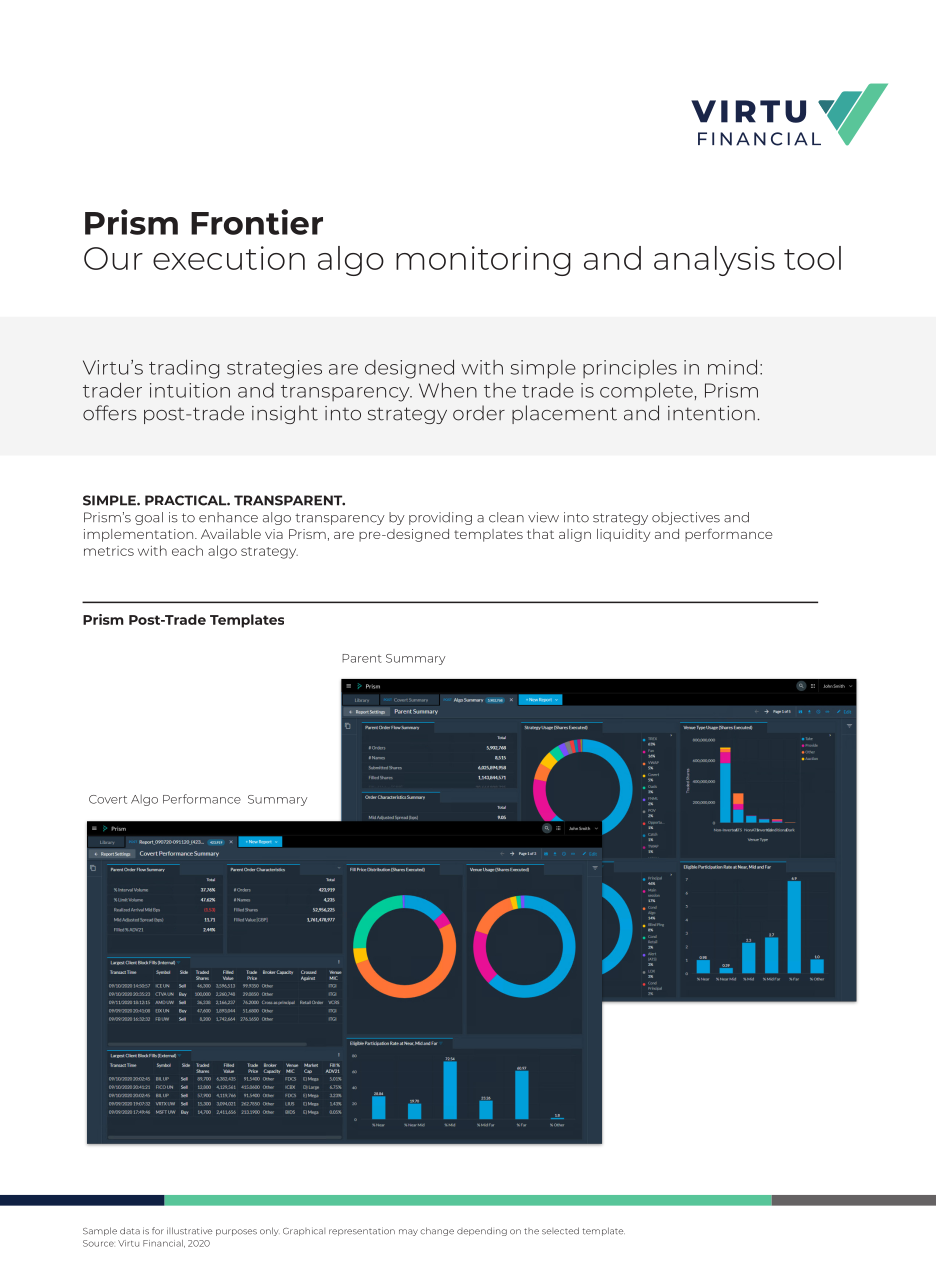 Image resolution: width=936 pixels, height=1288 pixels. What do you see at coordinates (190, 1231) in the image?
I see `illustrative` at bounding box center [190, 1231].
